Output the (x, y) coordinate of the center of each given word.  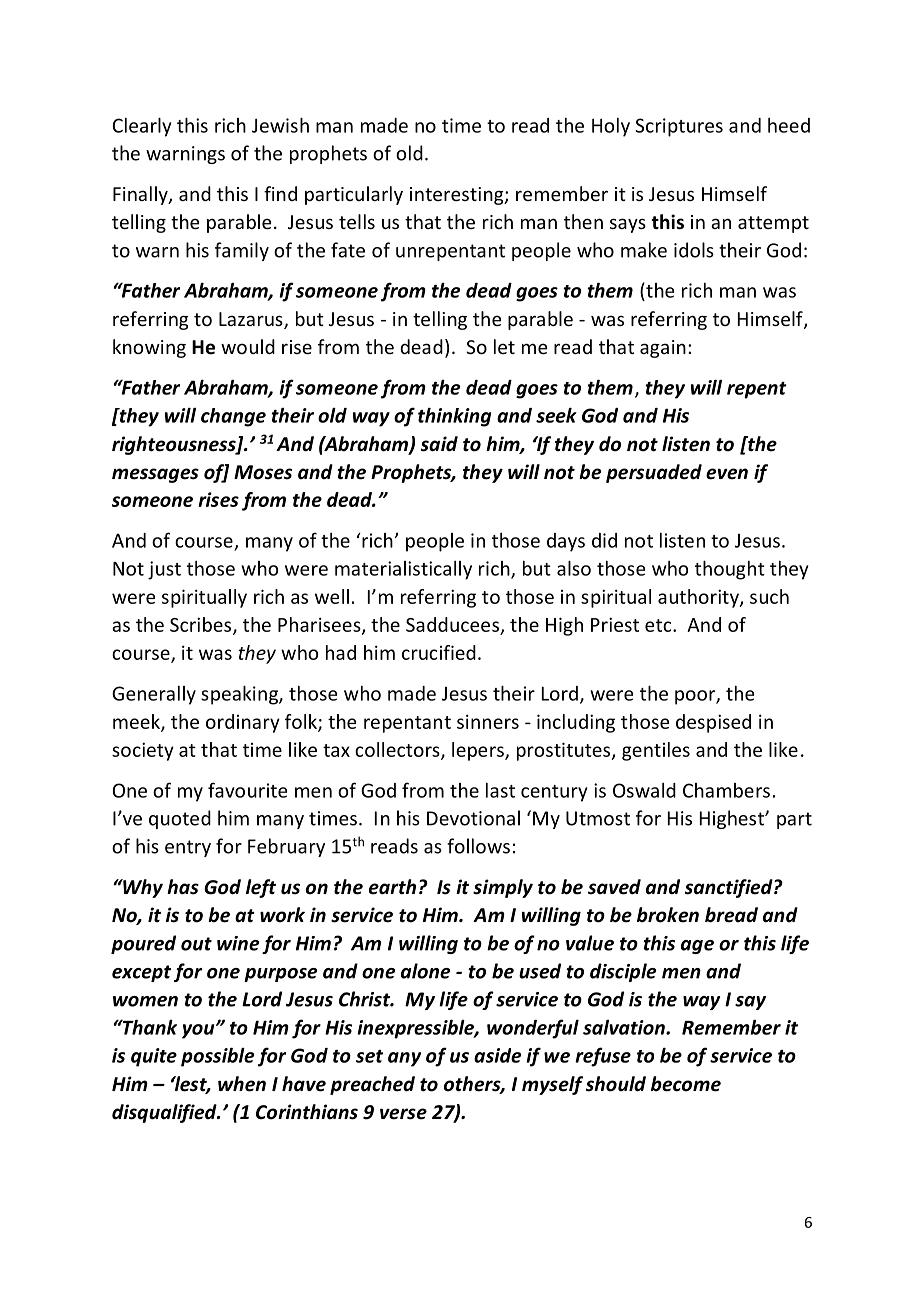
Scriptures (679, 127)
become (686, 1084)
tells (357, 221)
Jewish (280, 125)
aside (497, 1055)
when (242, 1084)
